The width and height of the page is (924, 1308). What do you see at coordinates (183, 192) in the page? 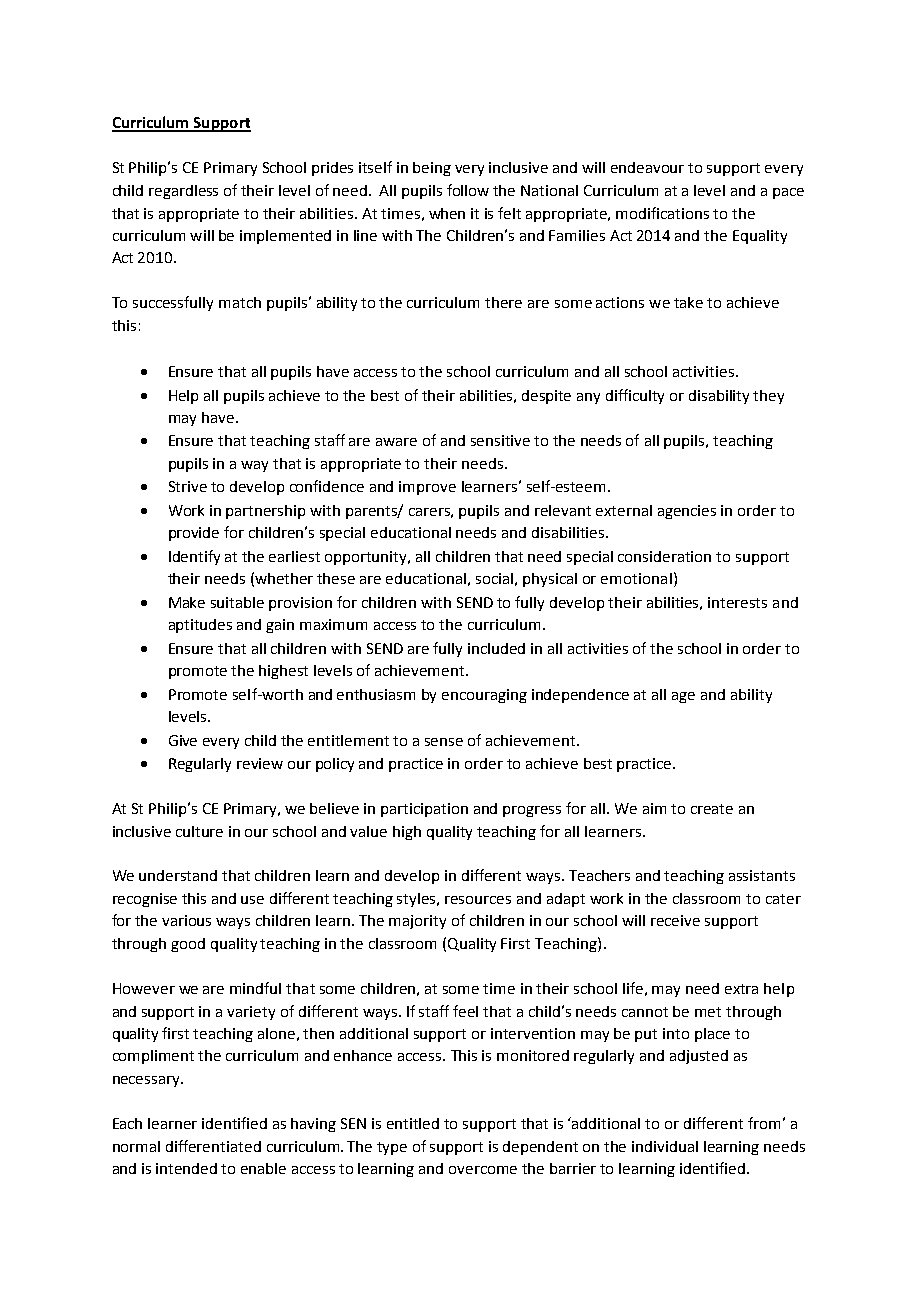
I see `regardless` at bounding box center [183, 192].
